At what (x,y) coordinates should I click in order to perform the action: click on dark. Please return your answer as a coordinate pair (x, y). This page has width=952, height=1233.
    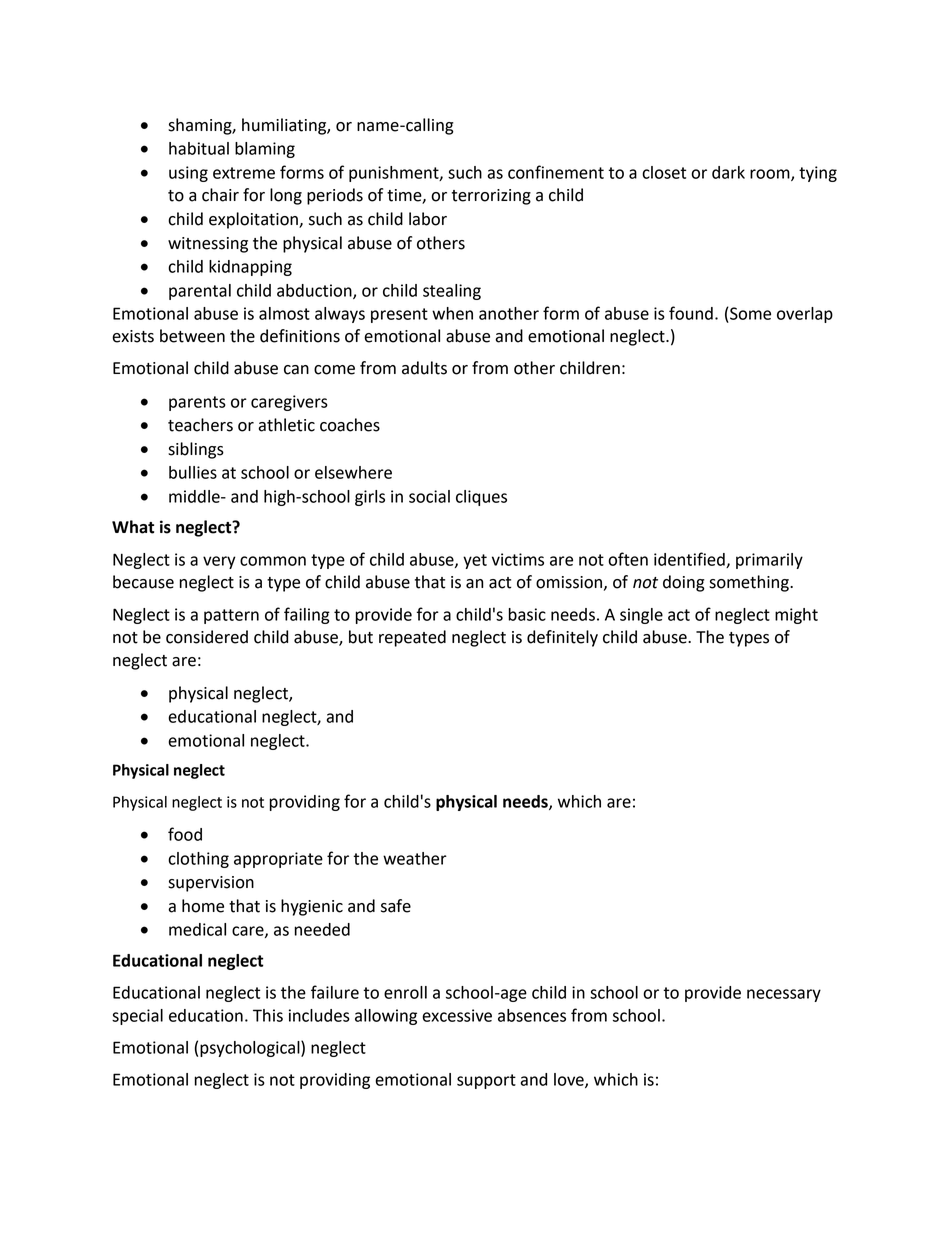
    Looking at the image, I should click on (728, 172).
